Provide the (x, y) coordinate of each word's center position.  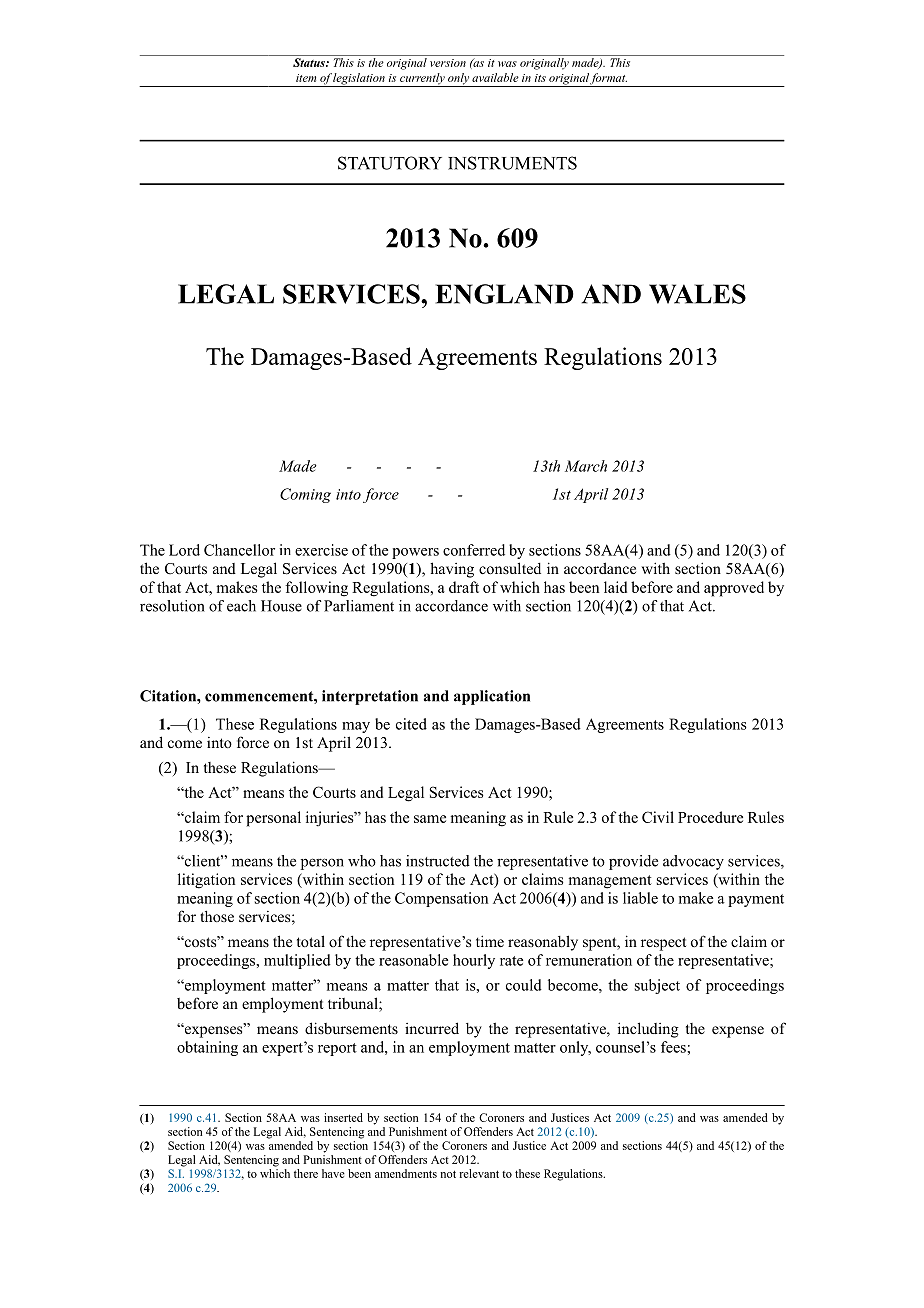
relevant (479, 1173)
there (306, 1173)
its (540, 78)
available (495, 77)
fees (674, 1047)
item (306, 78)
